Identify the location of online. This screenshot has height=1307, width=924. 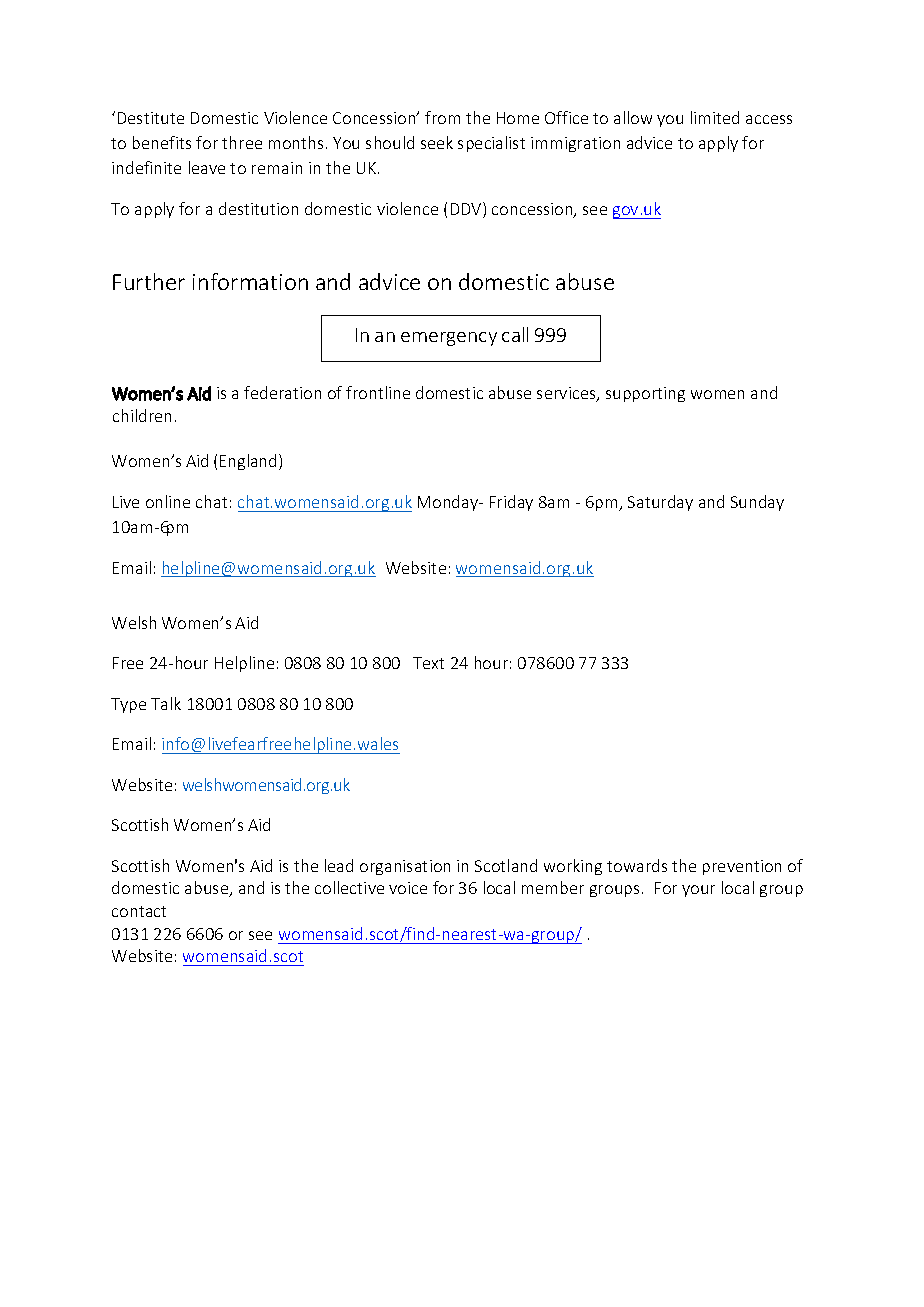
(168, 501).
